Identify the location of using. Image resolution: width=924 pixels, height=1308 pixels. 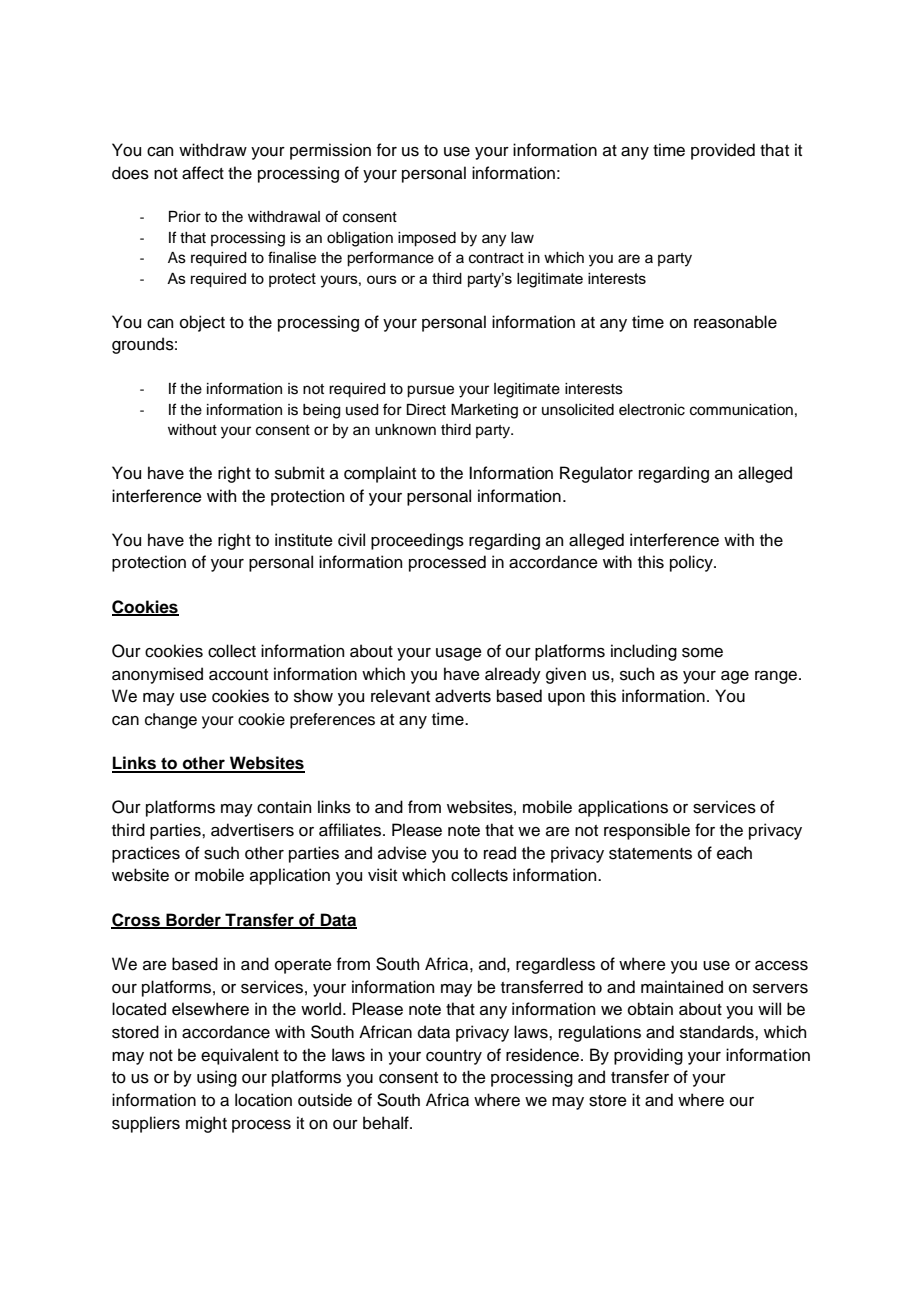
(217, 1078).
